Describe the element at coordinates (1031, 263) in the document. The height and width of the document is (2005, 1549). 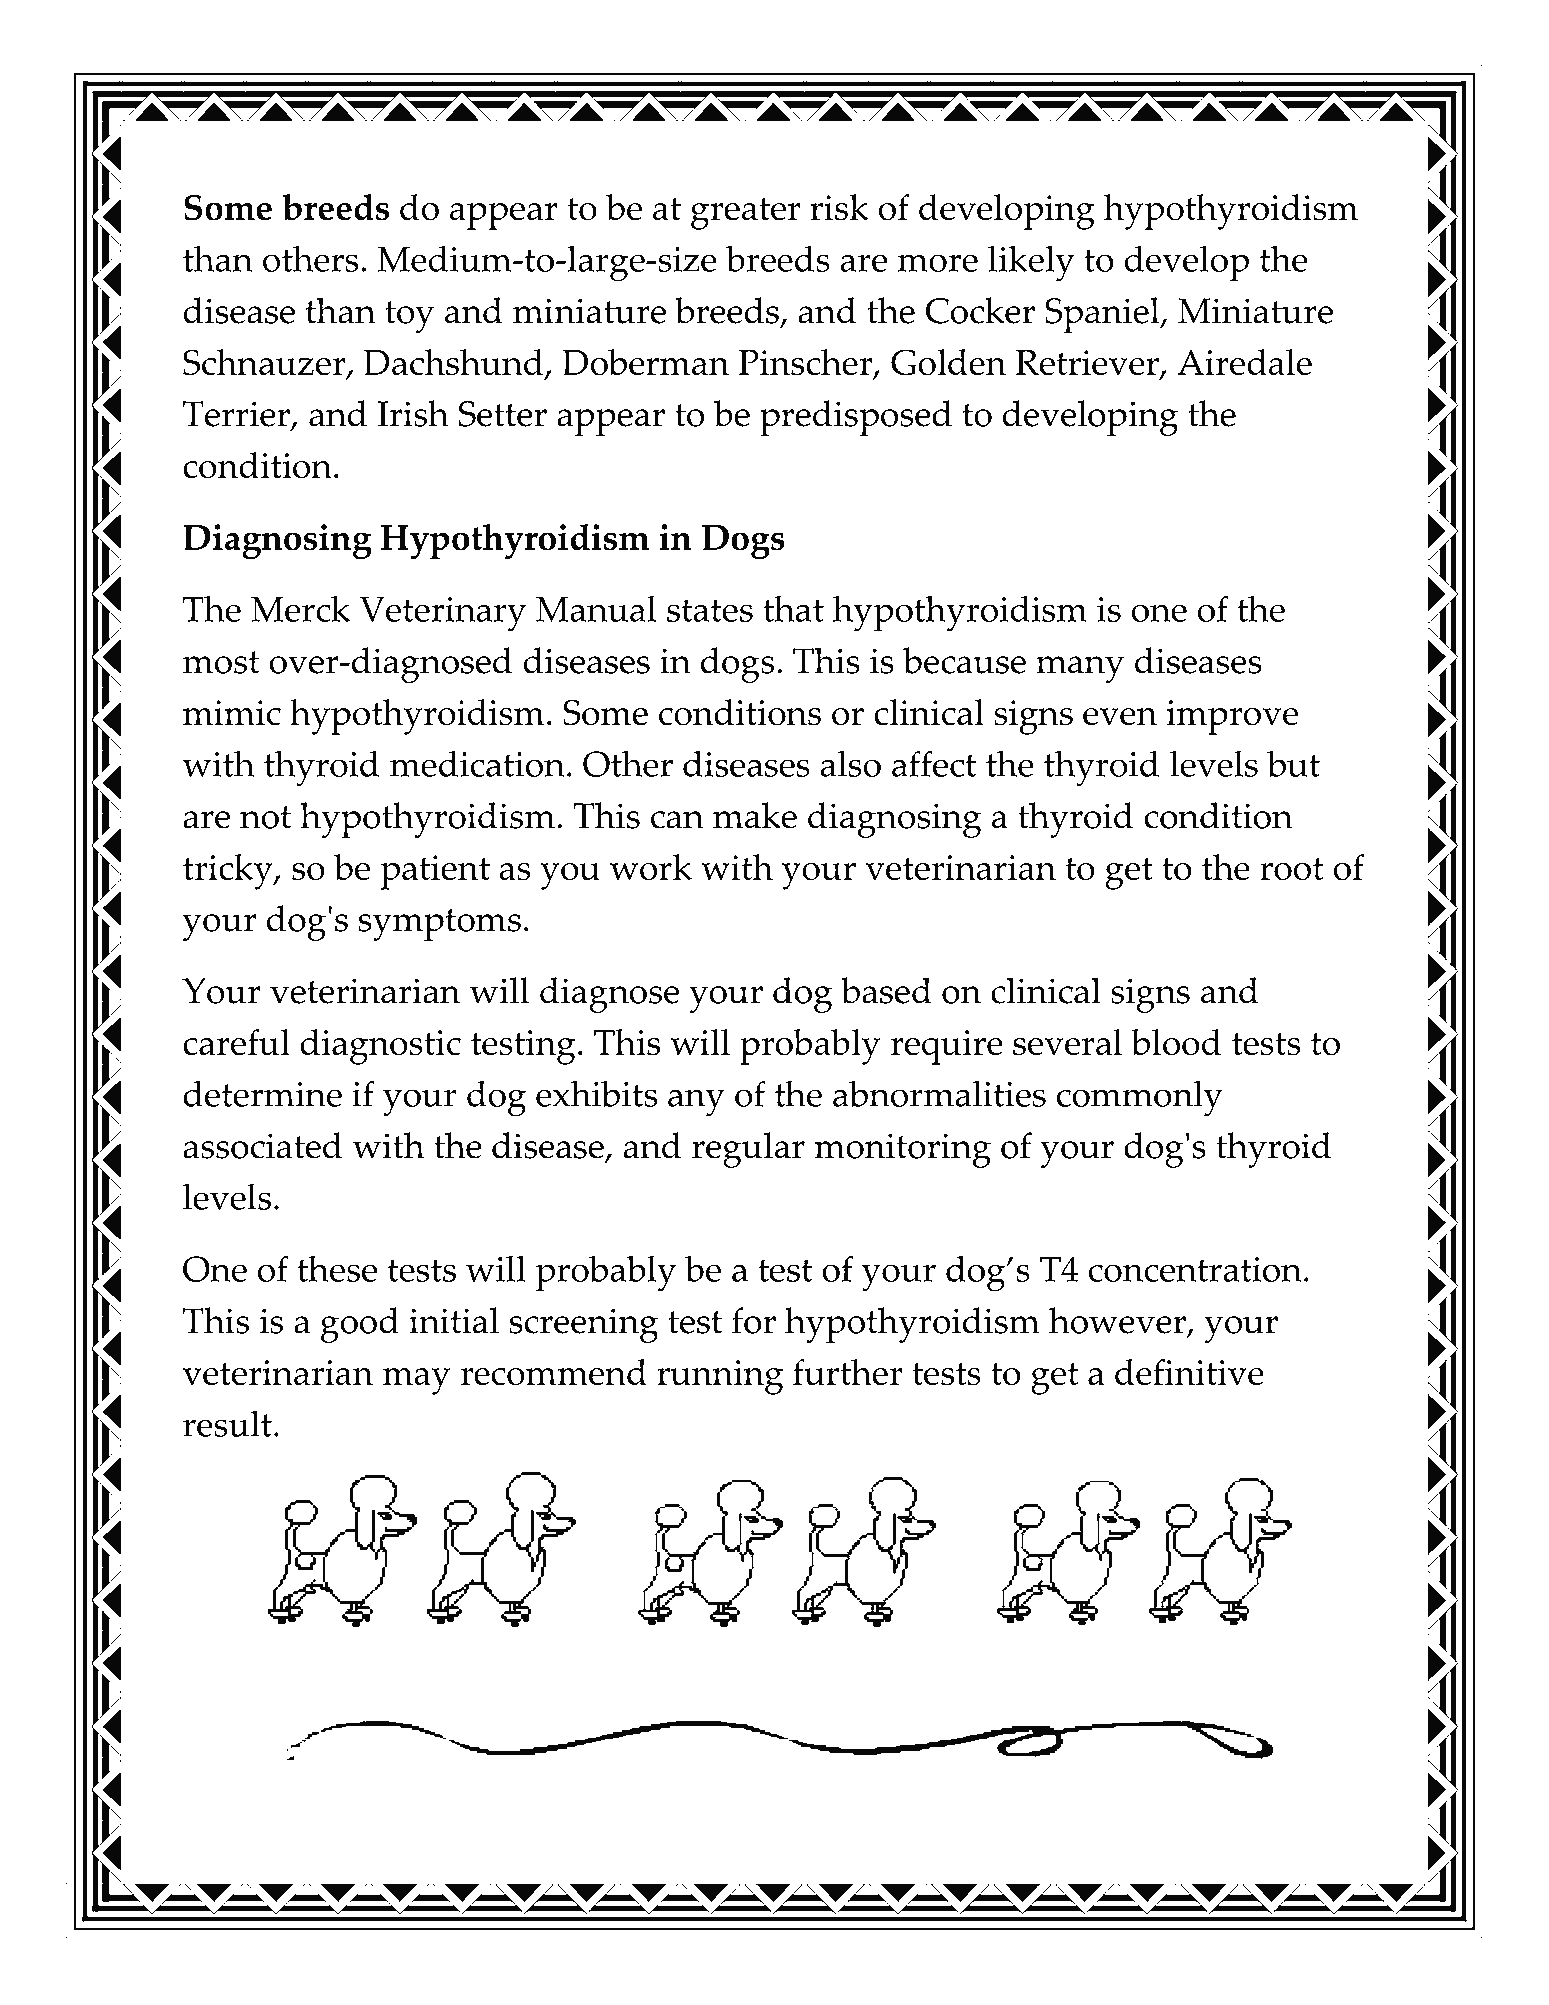
I see `likely` at that location.
